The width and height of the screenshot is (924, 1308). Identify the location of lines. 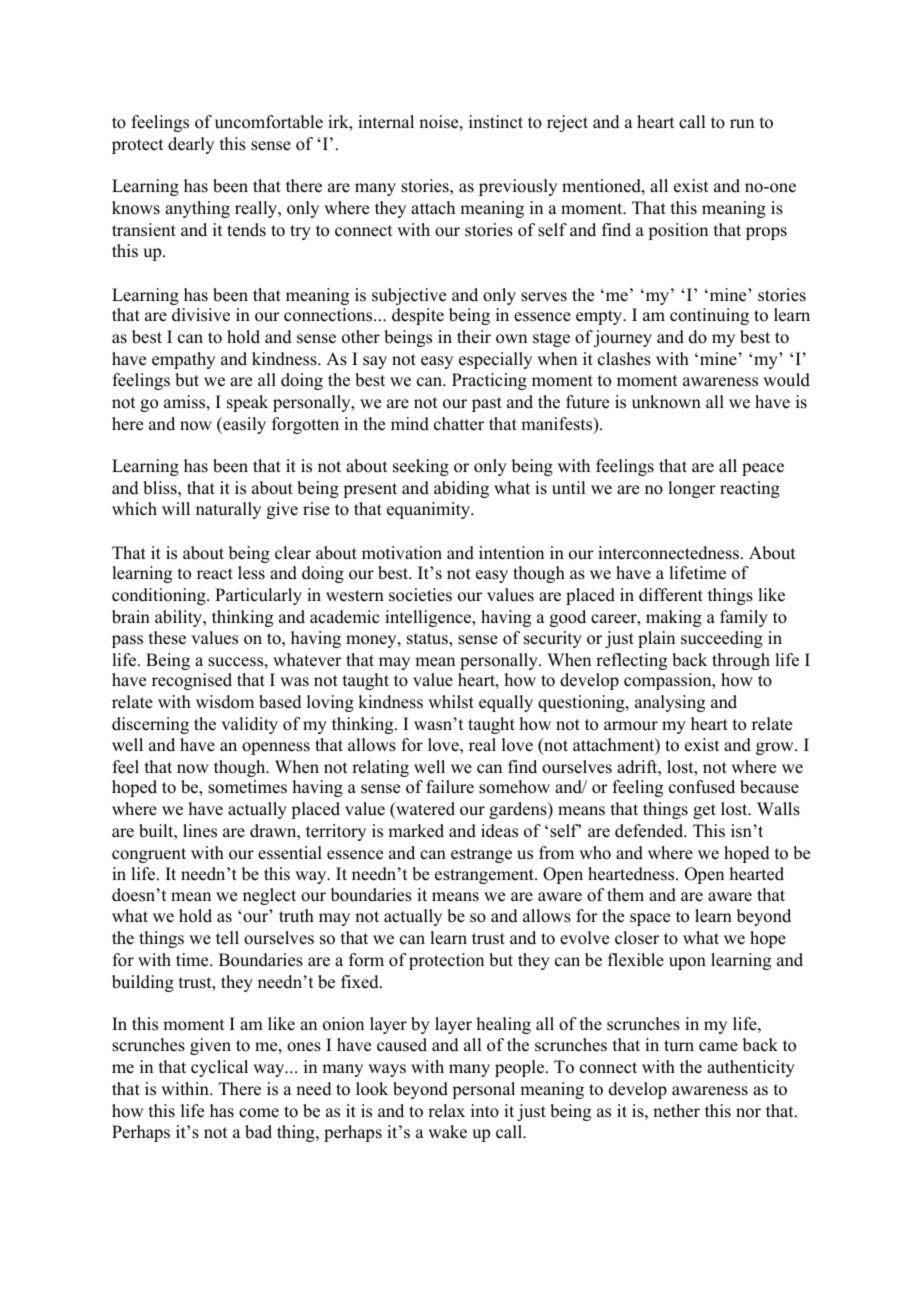
(200, 831).
